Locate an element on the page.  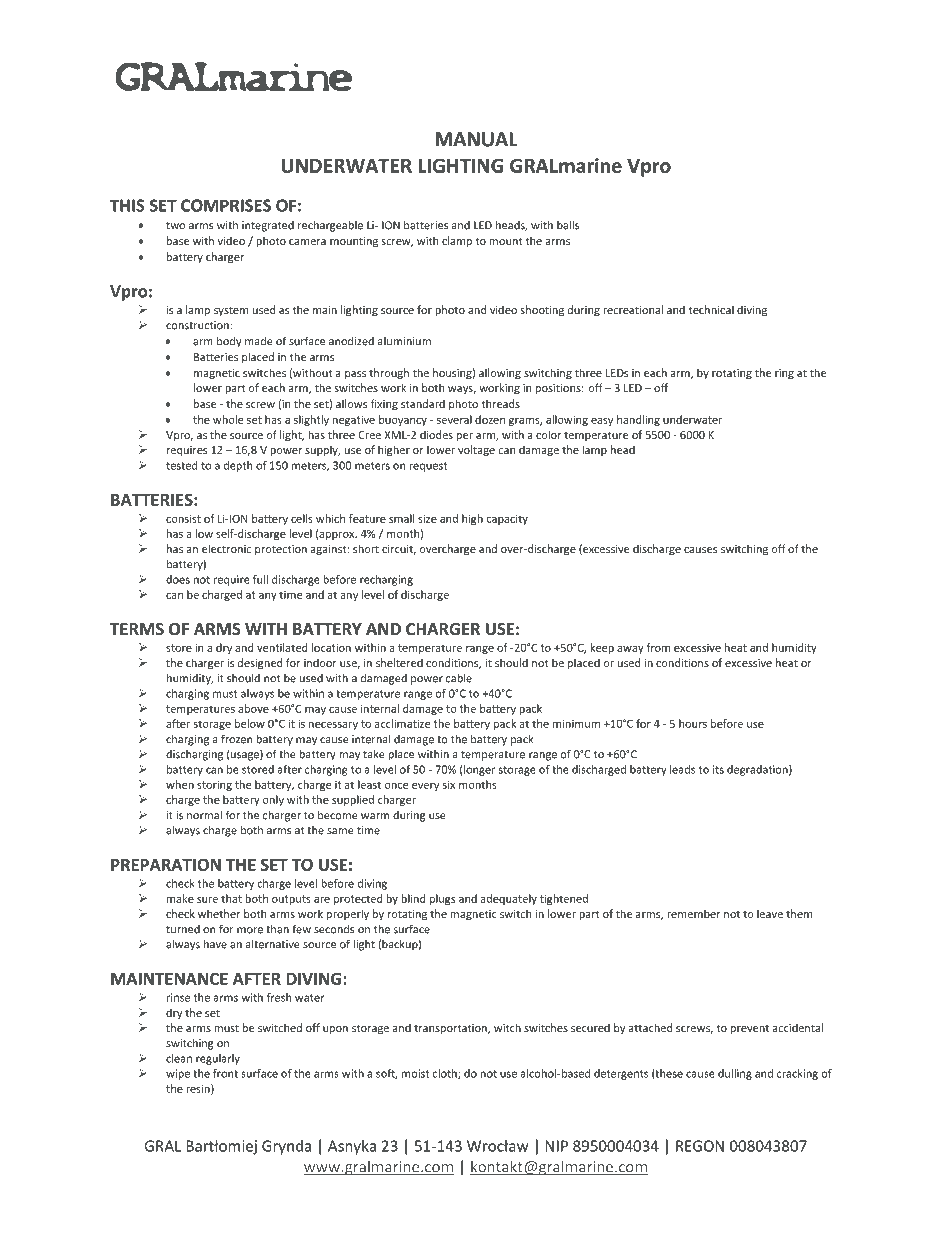
COMPRISES is located at coordinates (226, 205).
